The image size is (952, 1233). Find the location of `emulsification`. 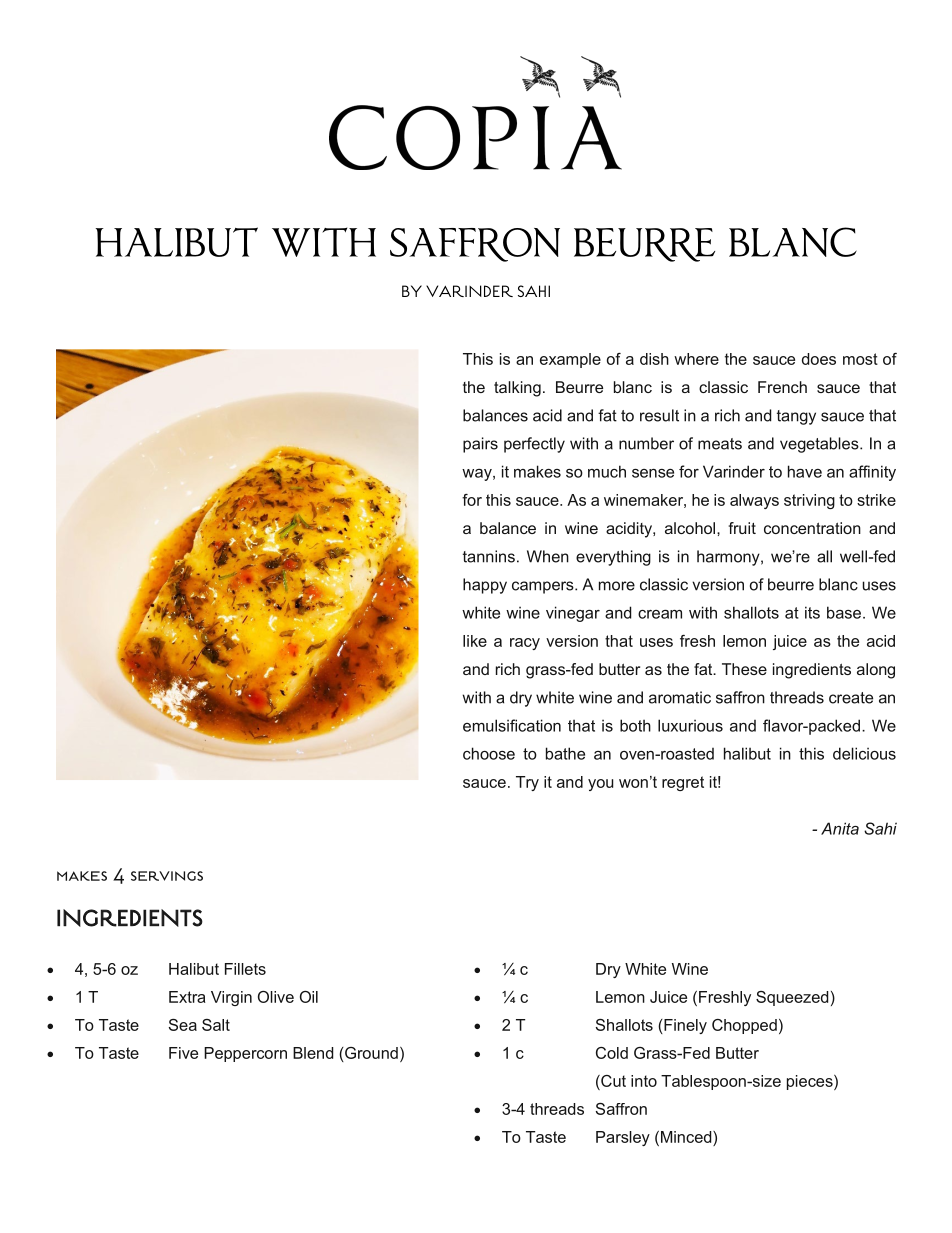

emulsification is located at coordinates (512, 725).
